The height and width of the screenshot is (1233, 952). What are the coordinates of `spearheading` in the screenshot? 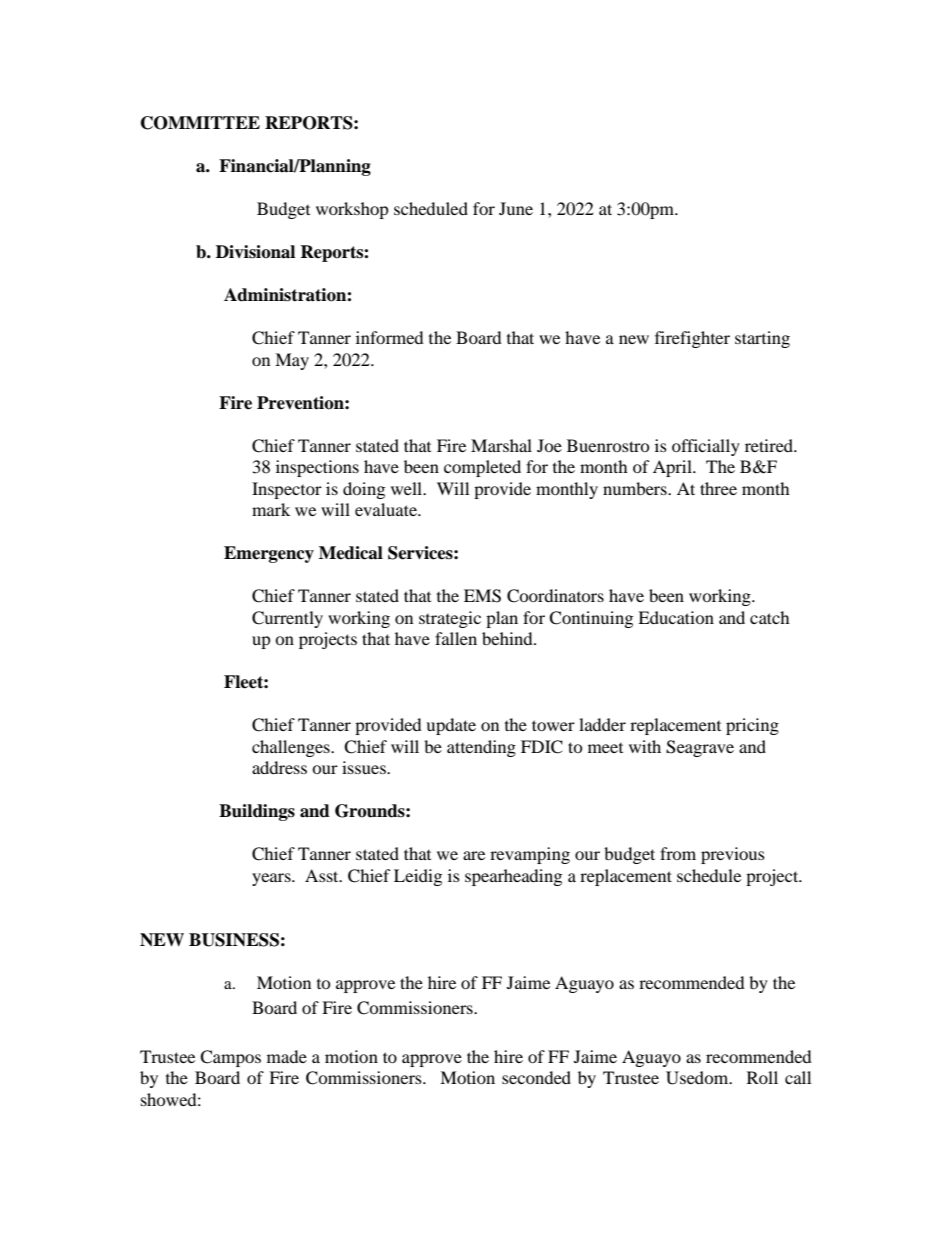 It's located at (513, 877).
